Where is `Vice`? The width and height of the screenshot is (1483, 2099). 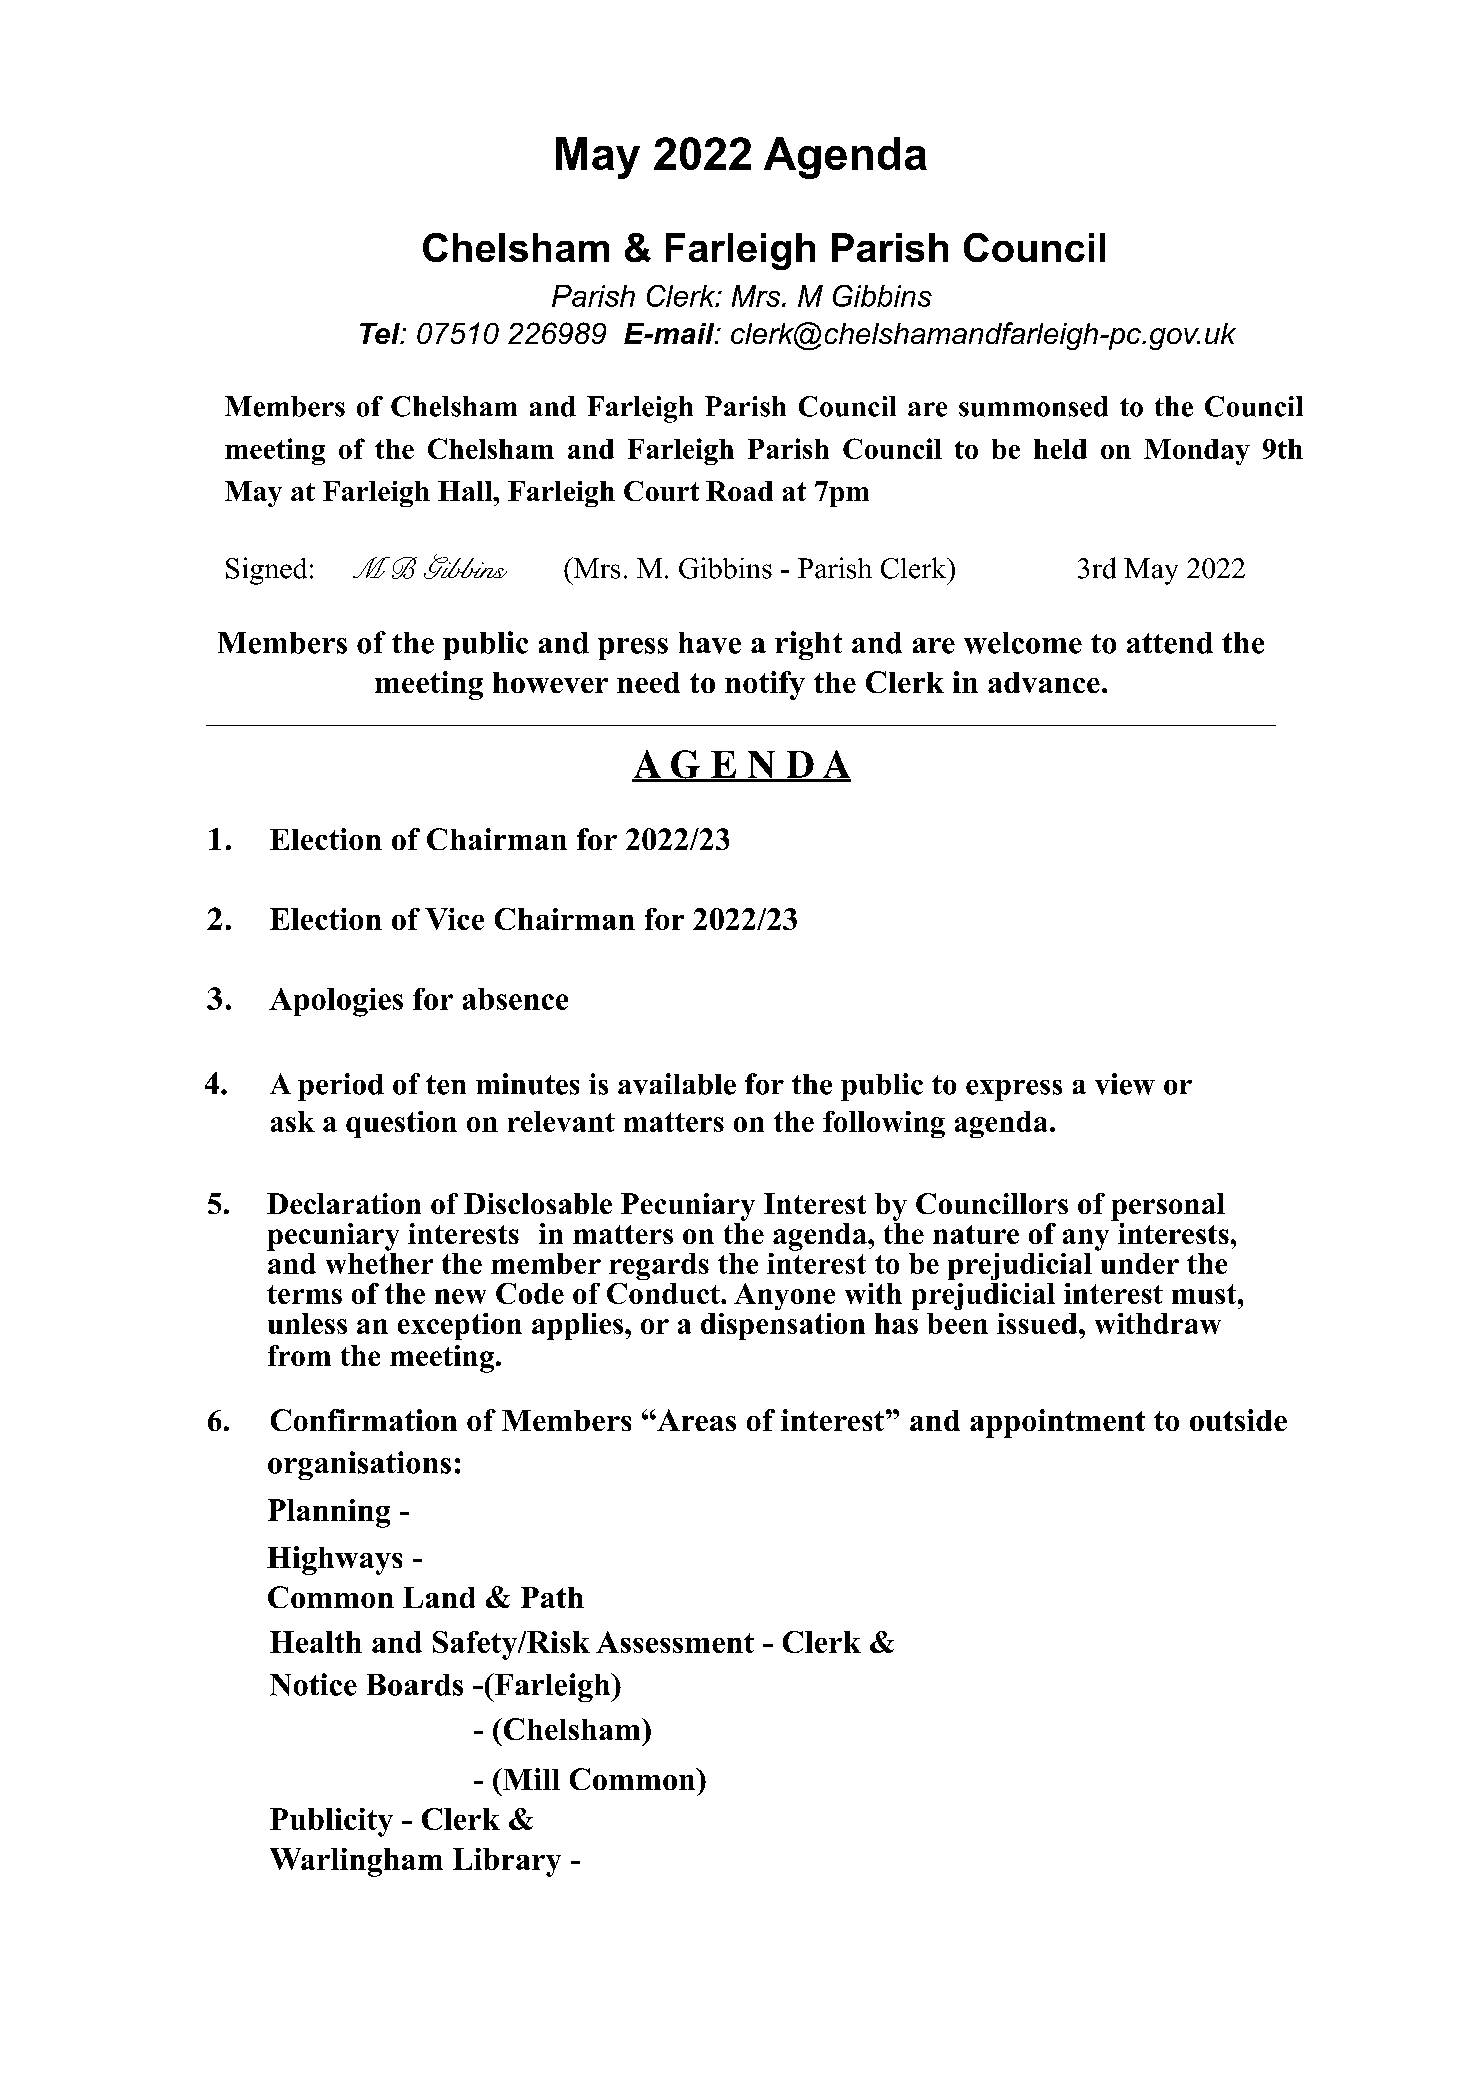
Vice is located at coordinates (454, 919).
